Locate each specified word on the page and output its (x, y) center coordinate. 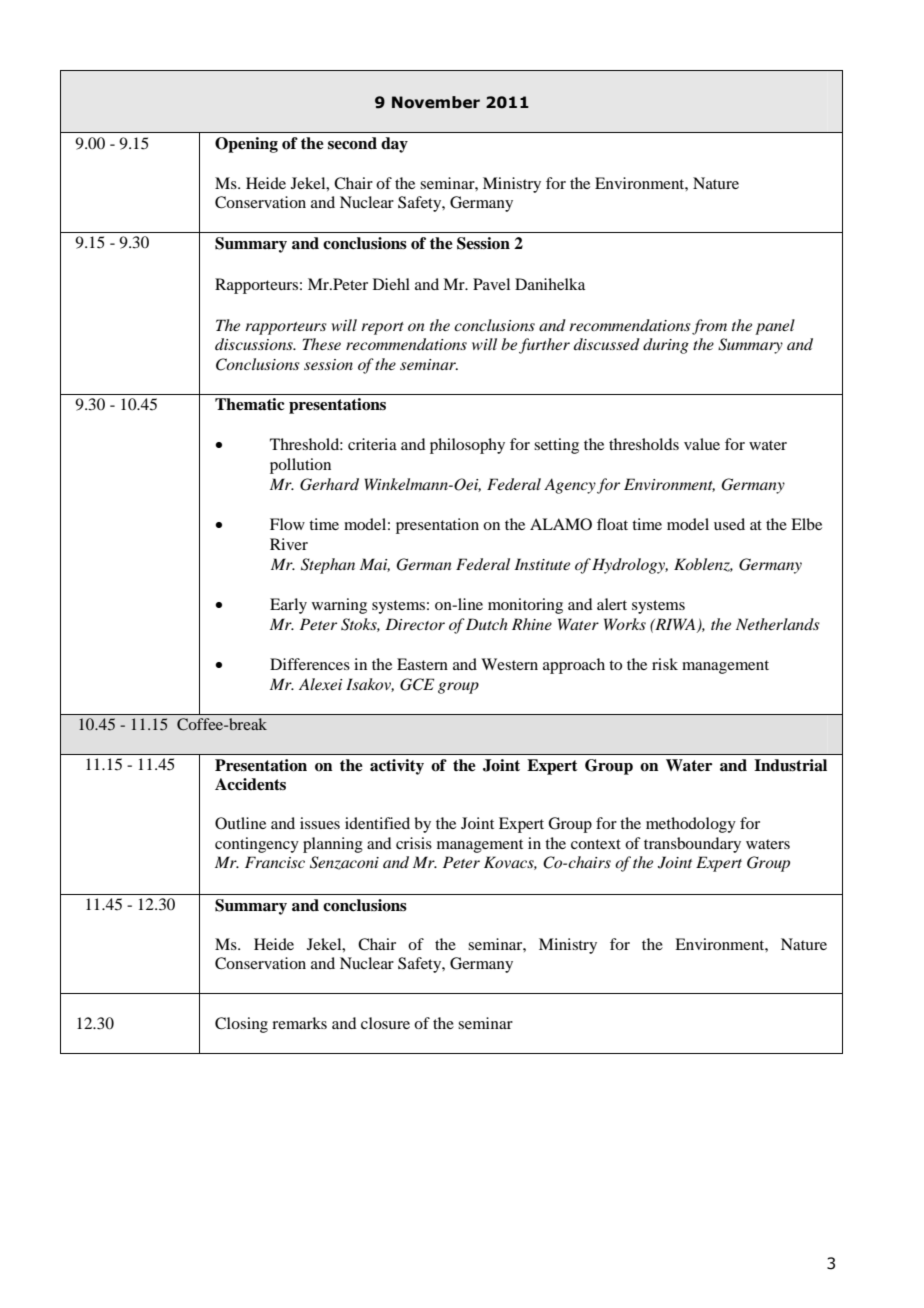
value (702, 444)
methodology (691, 825)
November (436, 102)
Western (509, 664)
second (352, 143)
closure (385, 1023)
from (709, 327)
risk (665, 664)
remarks (299, 1023)
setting (556, 446)
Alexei (321, 684)
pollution (300, 466)
